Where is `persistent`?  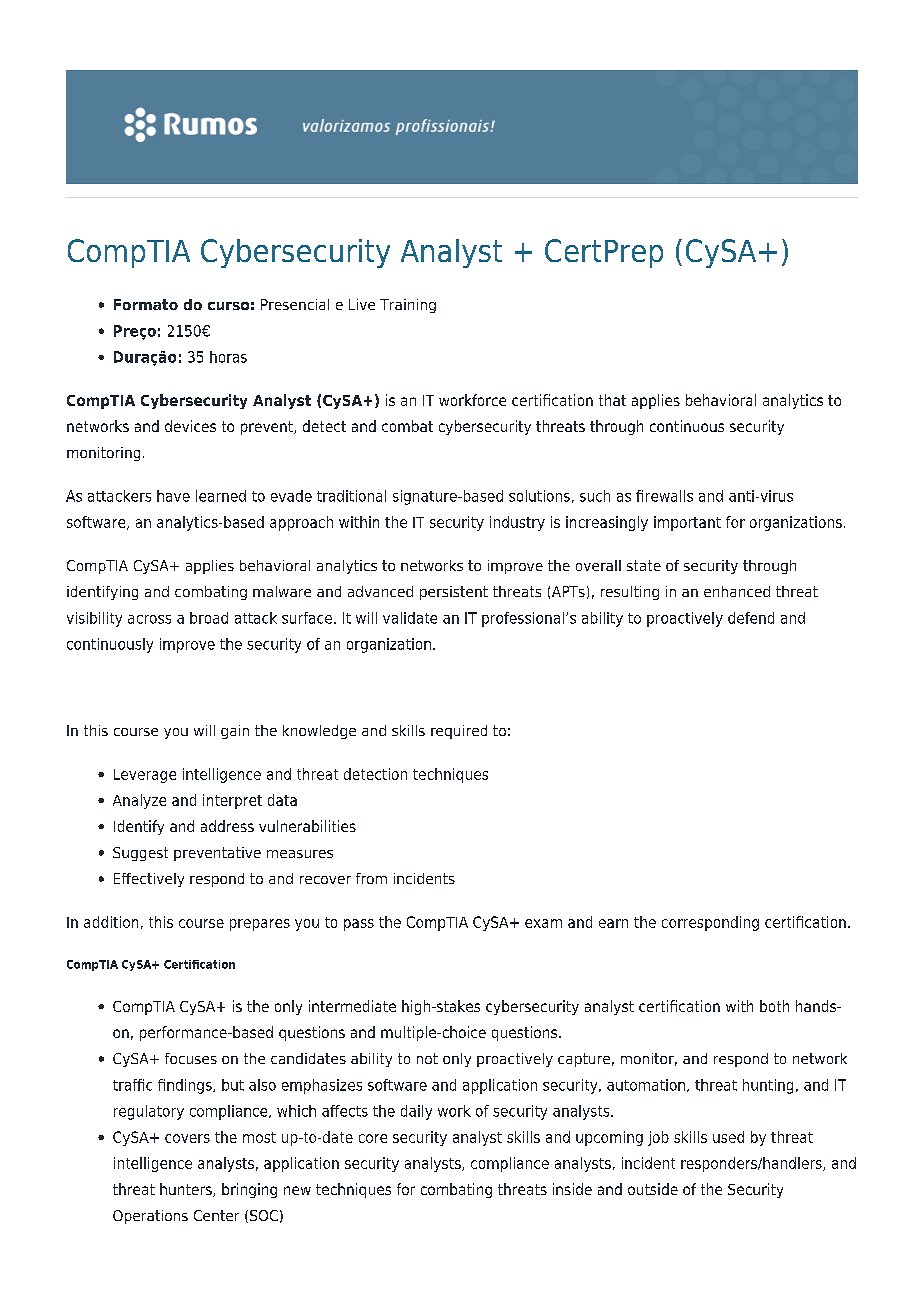
persistent is located at coordinates (454, 593).
